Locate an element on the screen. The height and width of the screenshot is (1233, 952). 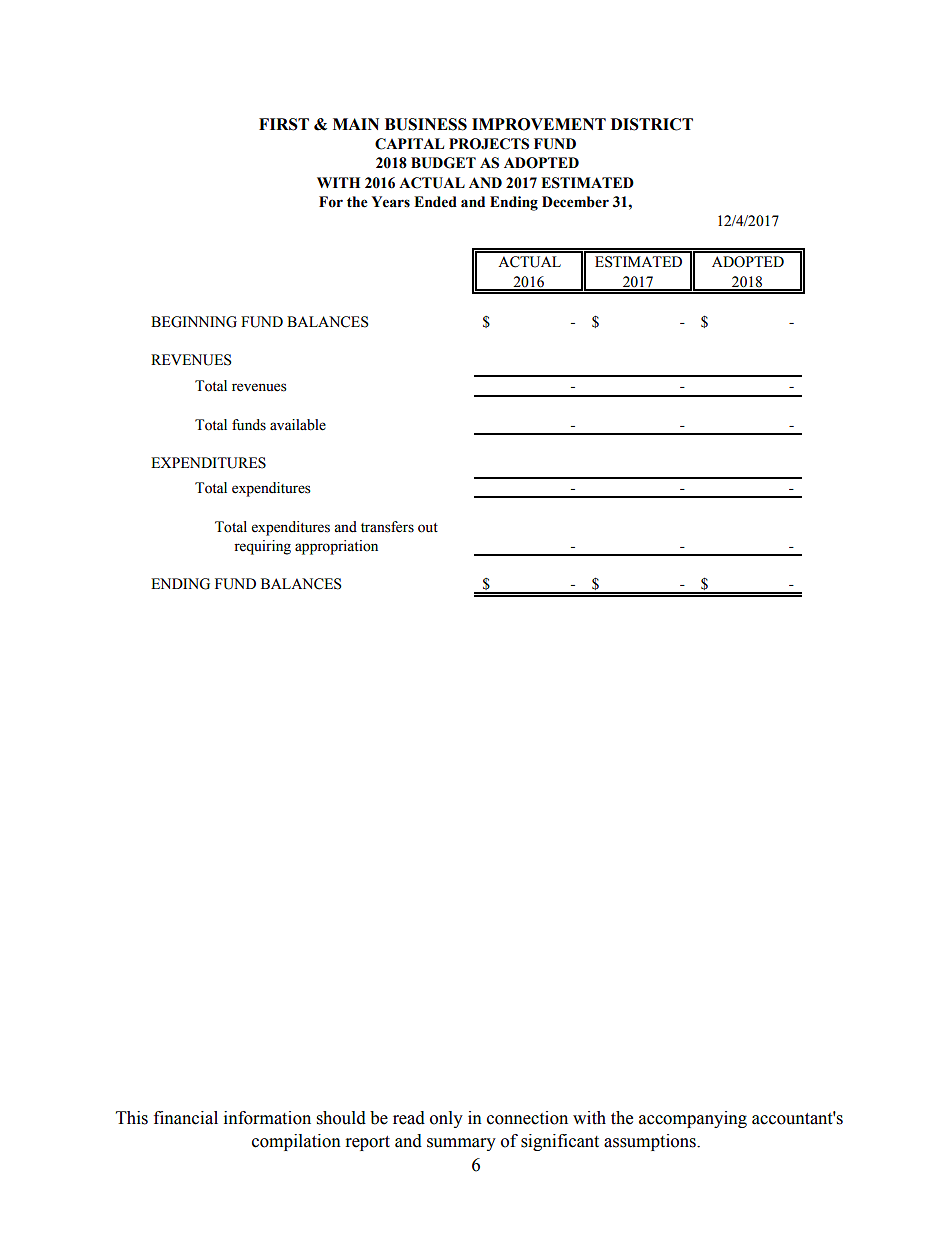
This is located at coordinates (132, 1118).
